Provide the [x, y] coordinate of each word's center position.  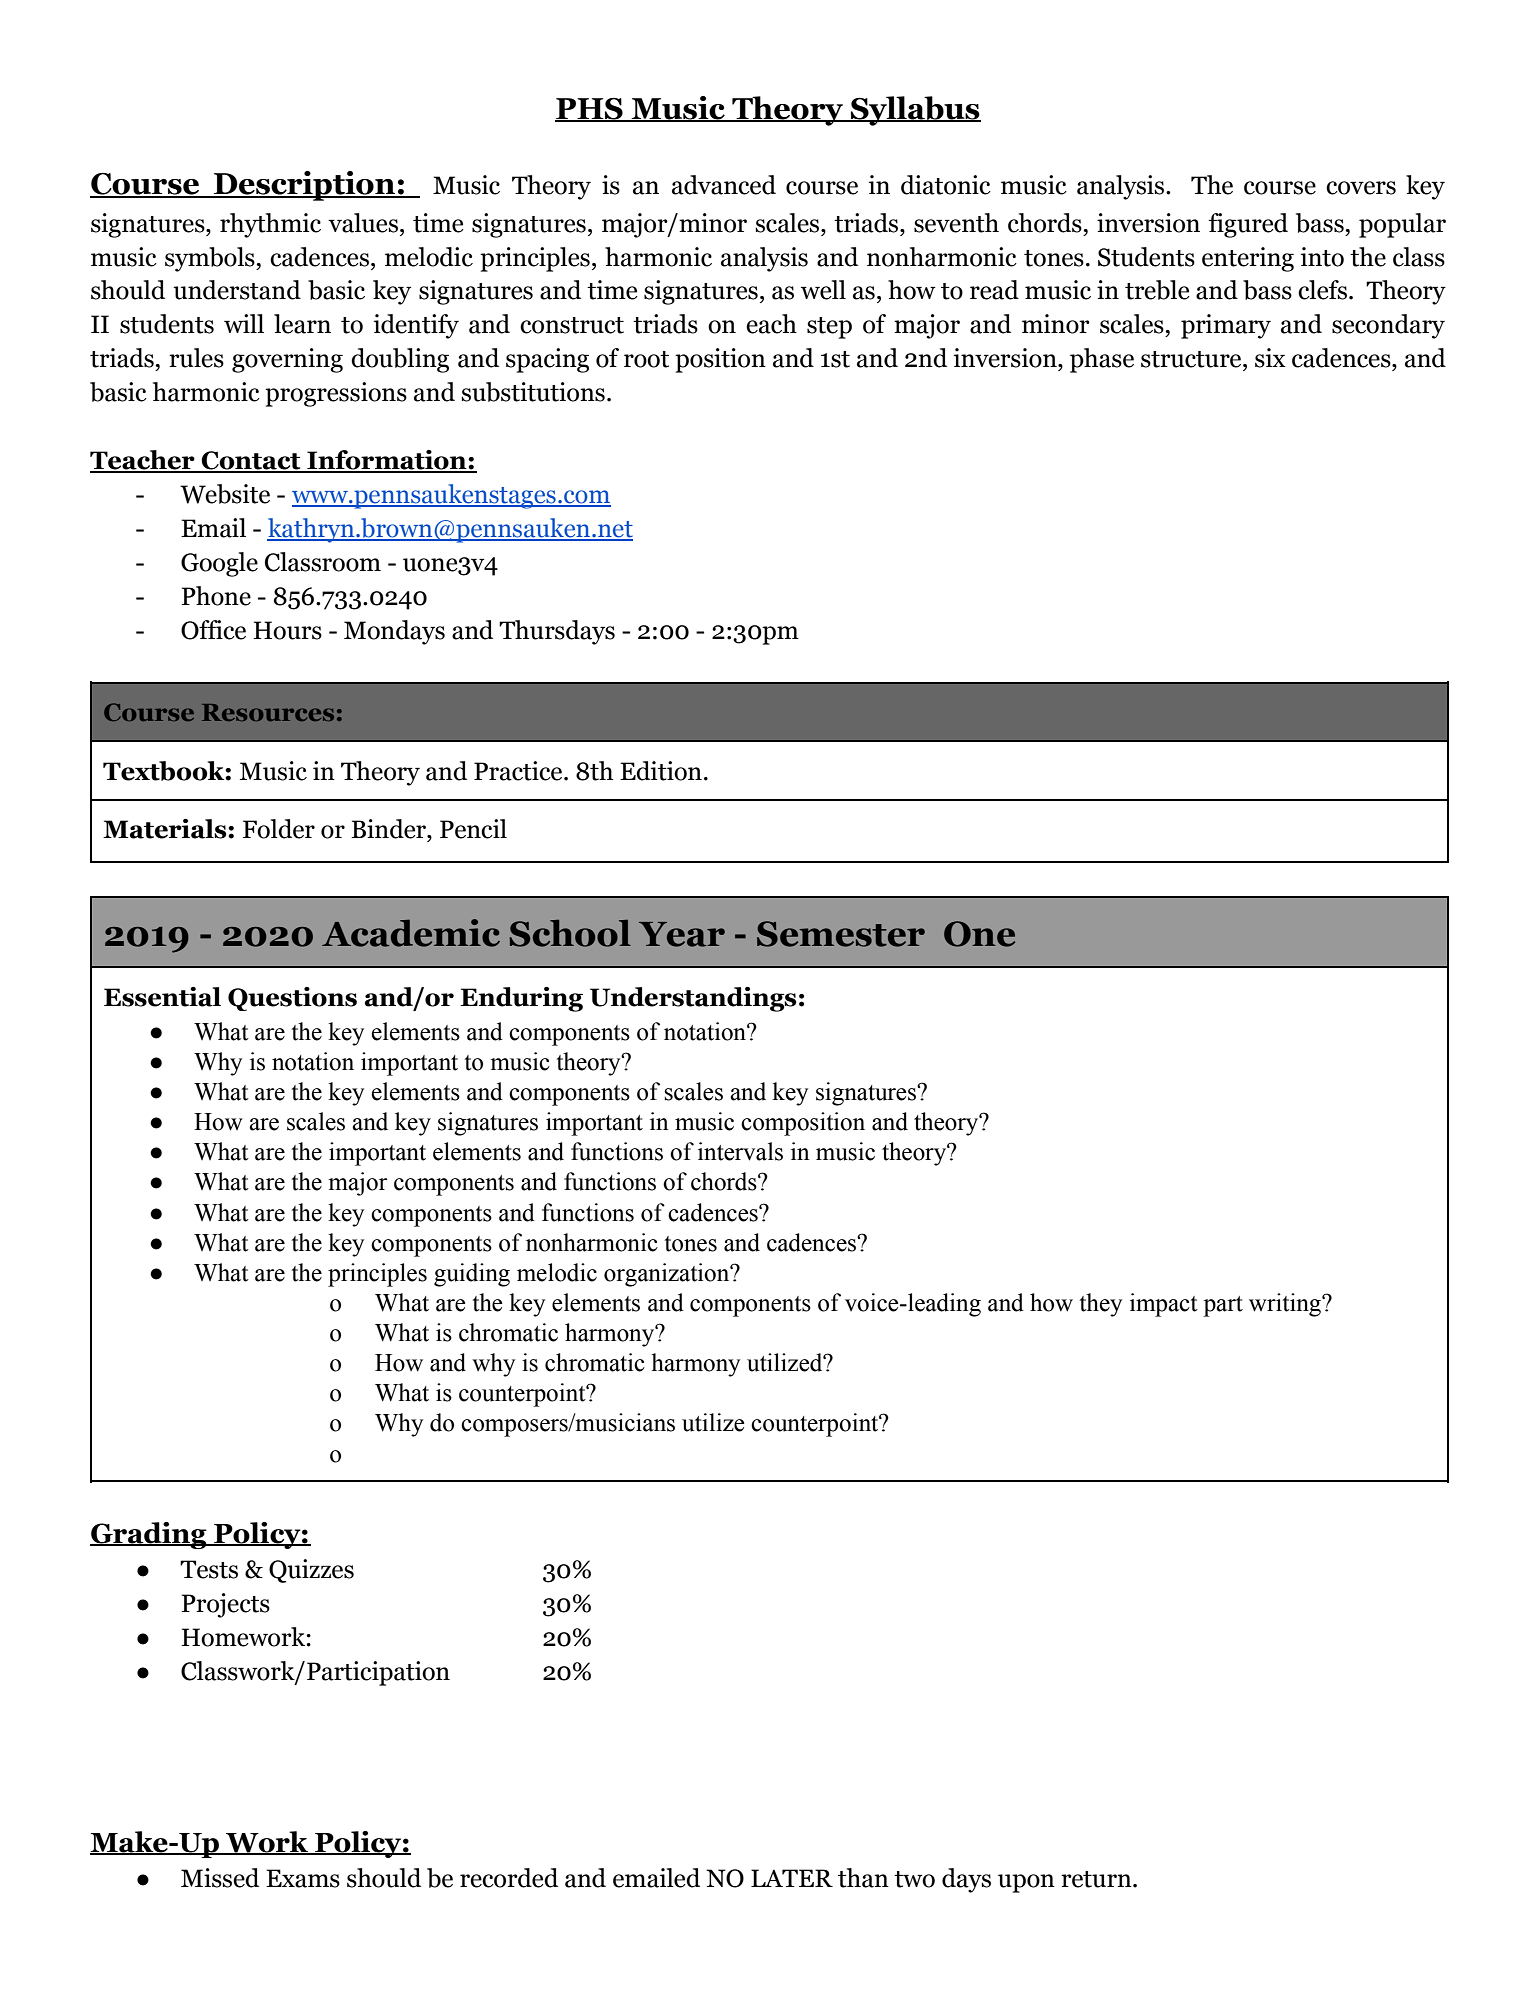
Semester [841, 934]
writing [1286, 1305]
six [1270, 358]
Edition [661, 771]
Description [305, 186]
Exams [303, 1878]
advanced [724, 185]
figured [1248, 225]
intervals [740, 1151]
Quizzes [311, 1571]
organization [668, 1275]
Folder [279, 829]
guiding [472, 1275]
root [646, 359]
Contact [251, 461]
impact [1164, 1305]
